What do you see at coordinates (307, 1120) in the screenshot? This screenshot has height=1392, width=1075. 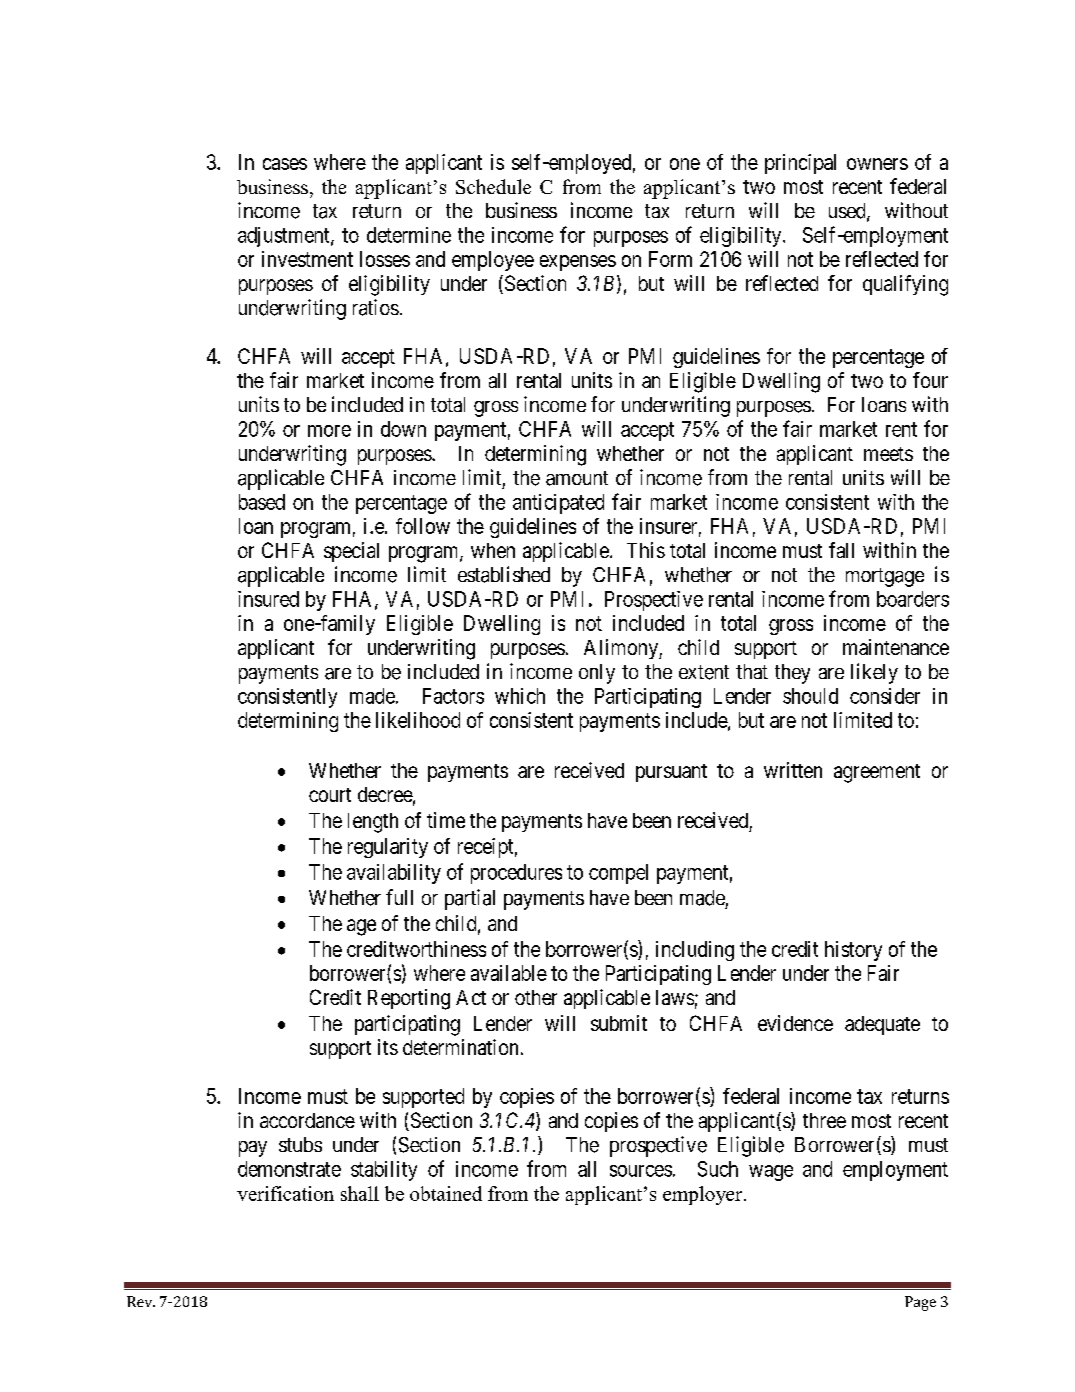 I see `accordance` at bounding box center [307, 1120].
